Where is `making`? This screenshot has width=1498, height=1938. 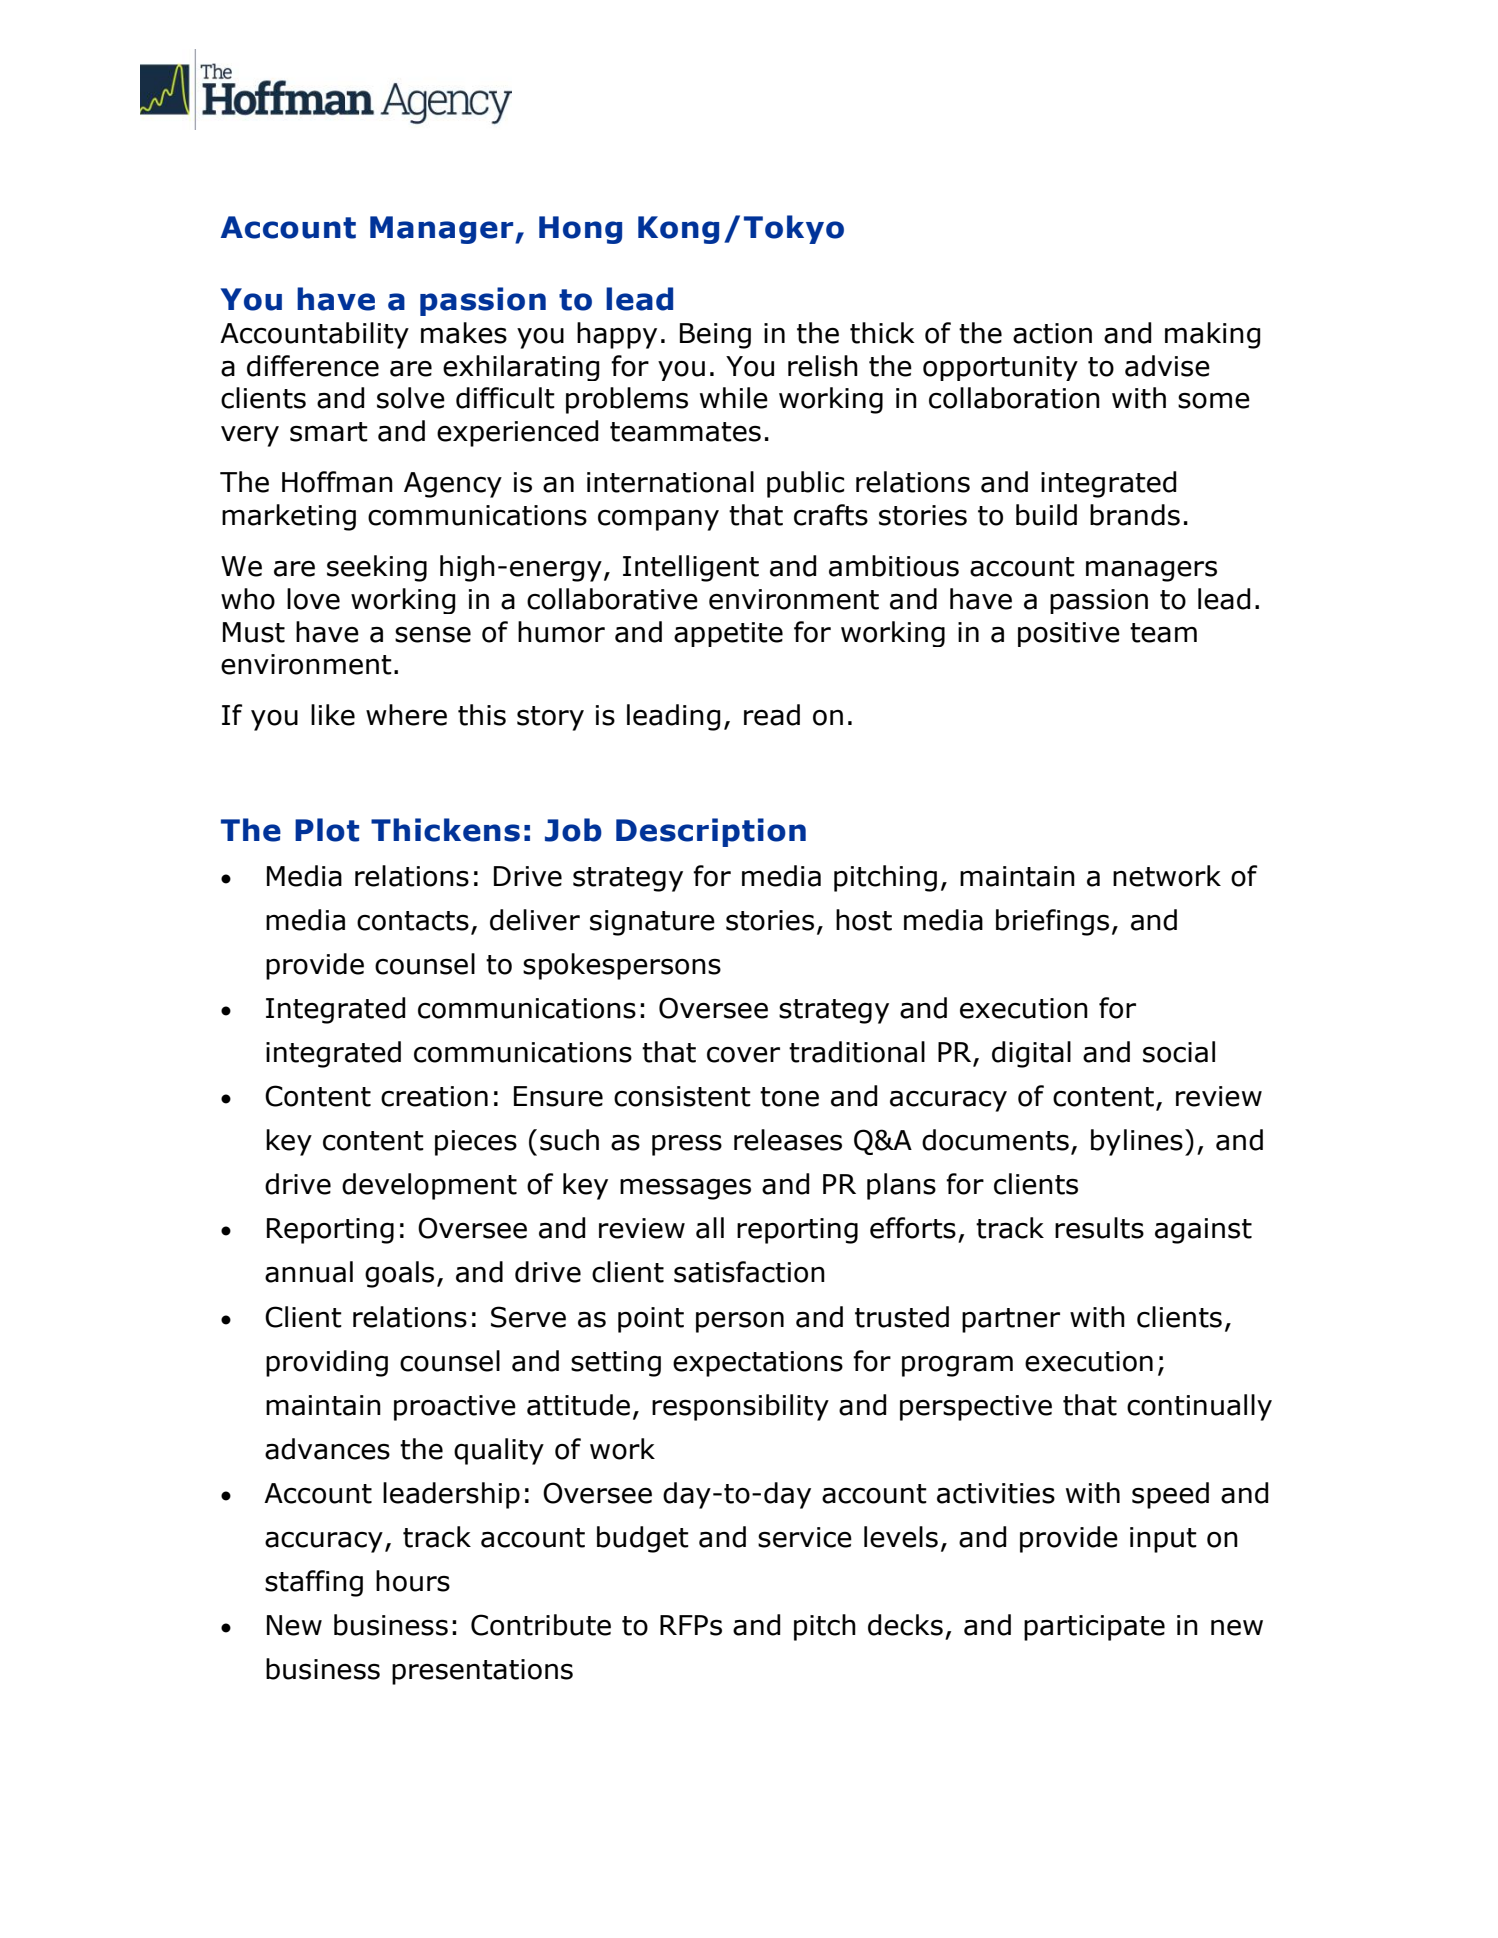 making is located at coordinates (1212, 335).
